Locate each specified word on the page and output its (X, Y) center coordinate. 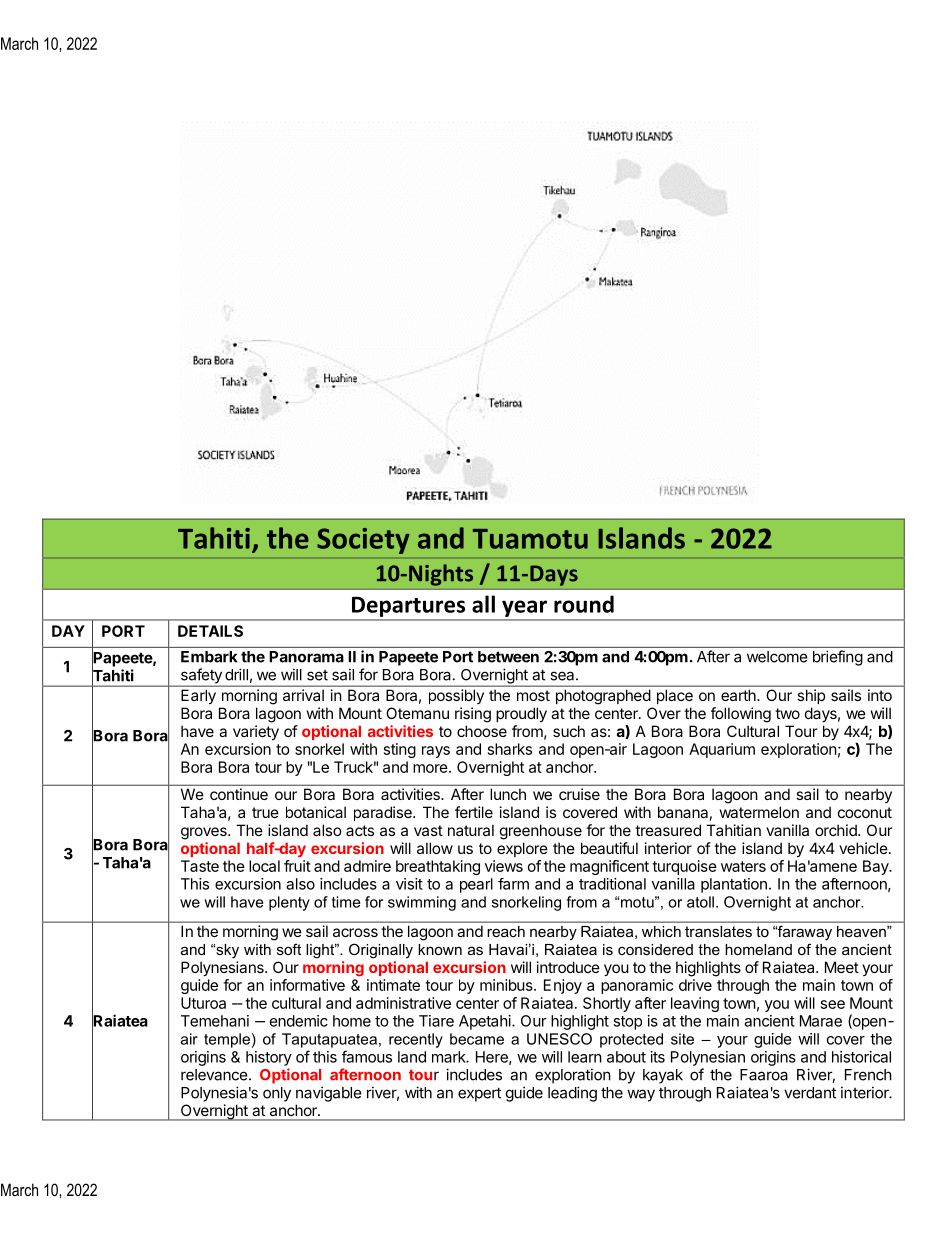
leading (572, 1094)
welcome (777, 657)
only (277, 1094)
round (584, 604)
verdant (810, 1093)
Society (363, 541)
